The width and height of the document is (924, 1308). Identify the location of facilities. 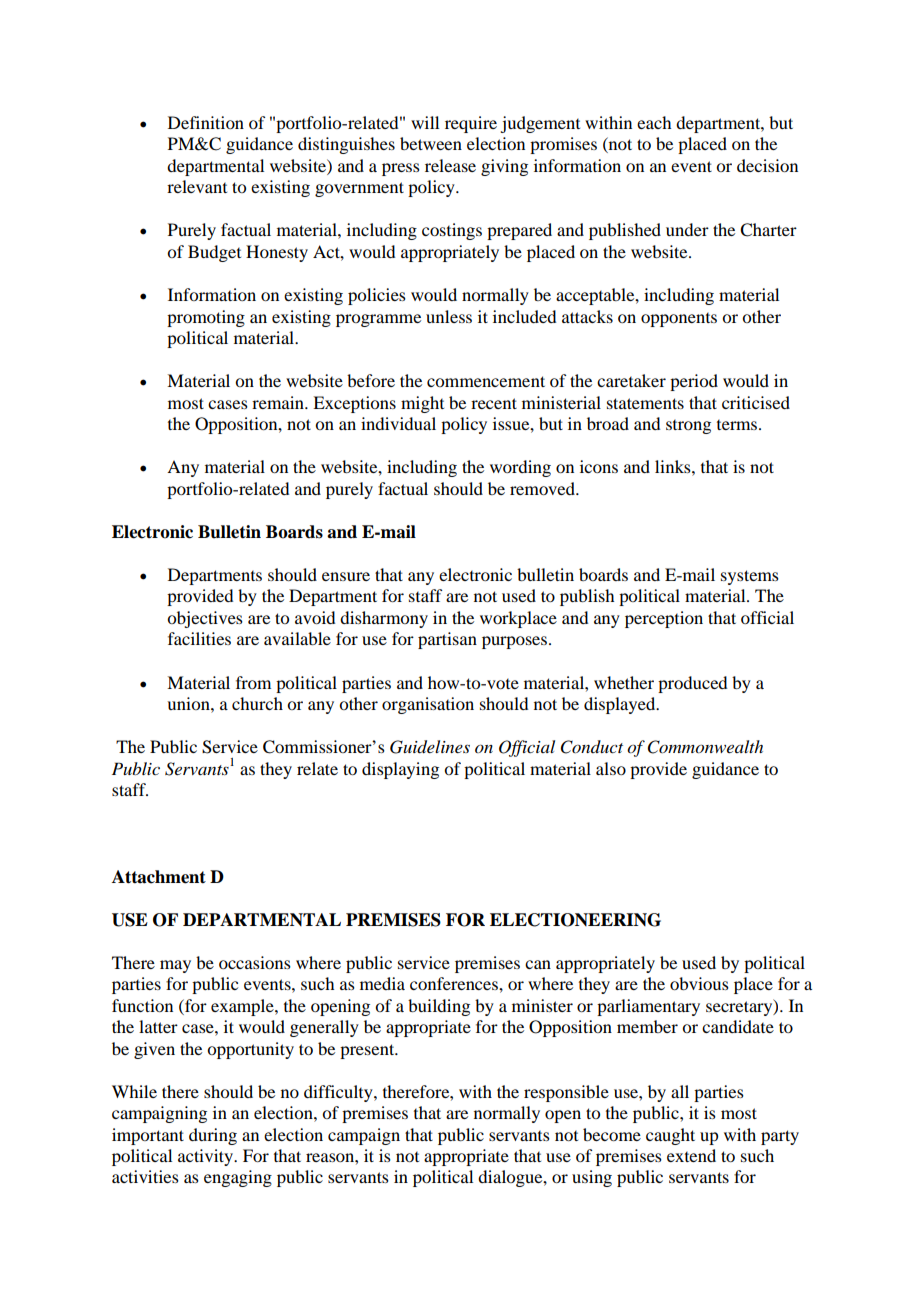
(199, 638).
